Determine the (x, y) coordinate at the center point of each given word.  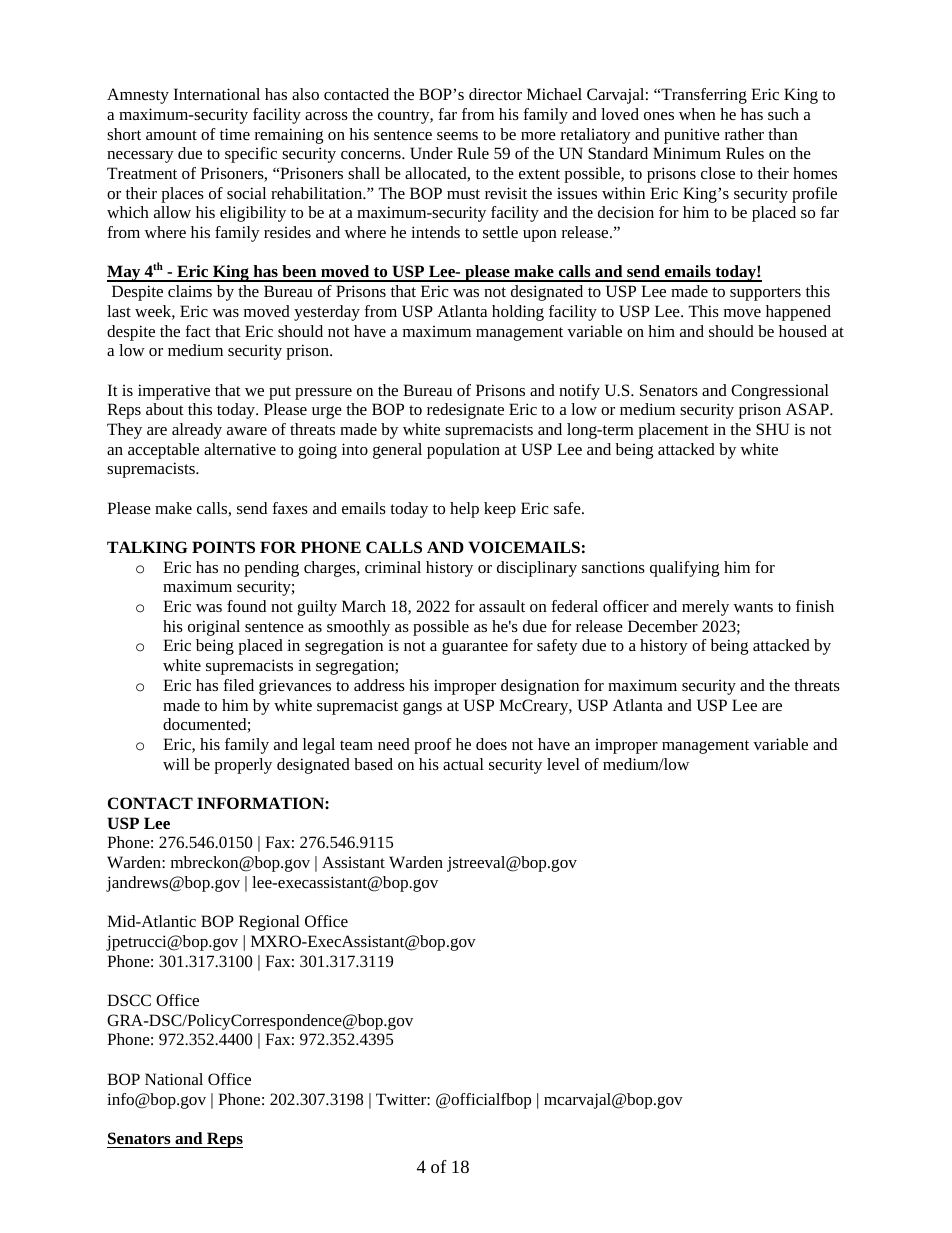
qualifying (684, 569)
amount (171, 135)
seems (457, 136)
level (563, 764)
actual (463, 764)
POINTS (223, 547)
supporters (765, 294)
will (176, 764)
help (464, 510)
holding (518, 313)
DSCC (129, 1000)
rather (744, 134)
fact (198, 331)
